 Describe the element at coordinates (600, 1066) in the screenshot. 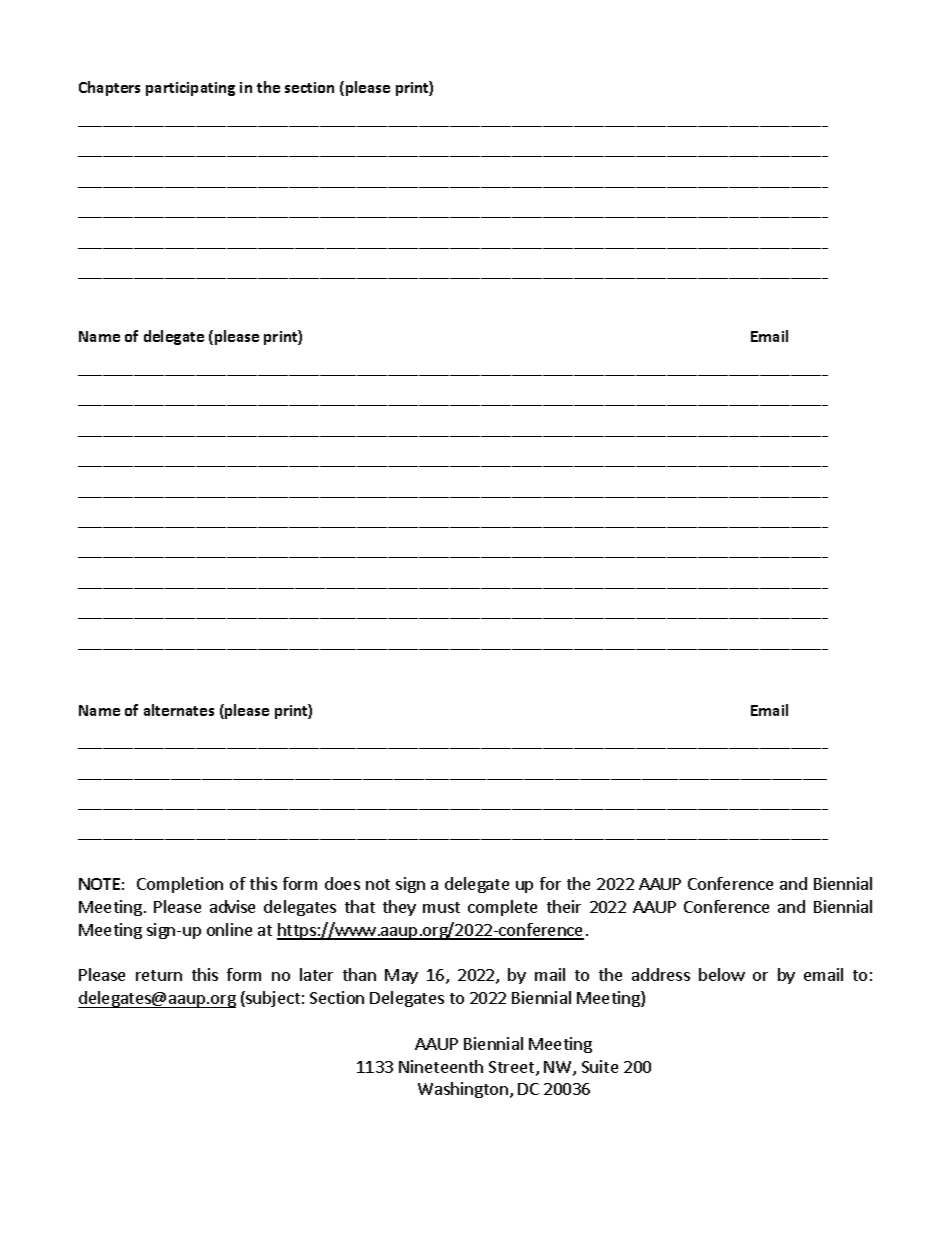

I see `Suite` at that location.
